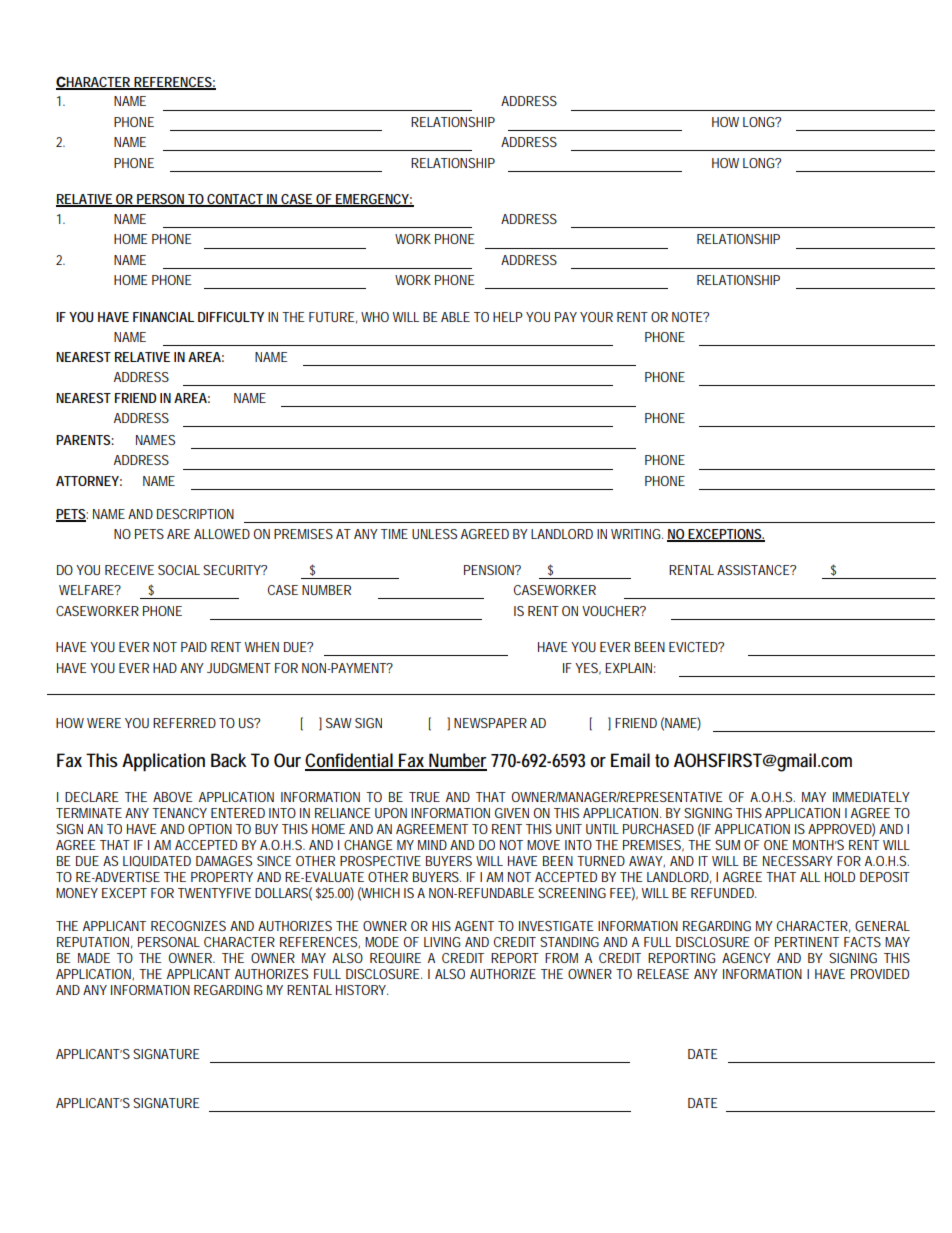 This screenshot has height=1233, width=952. Describe the element at coordinates (236, 200) in the screenshot. I see `CONTACT` at that location.
